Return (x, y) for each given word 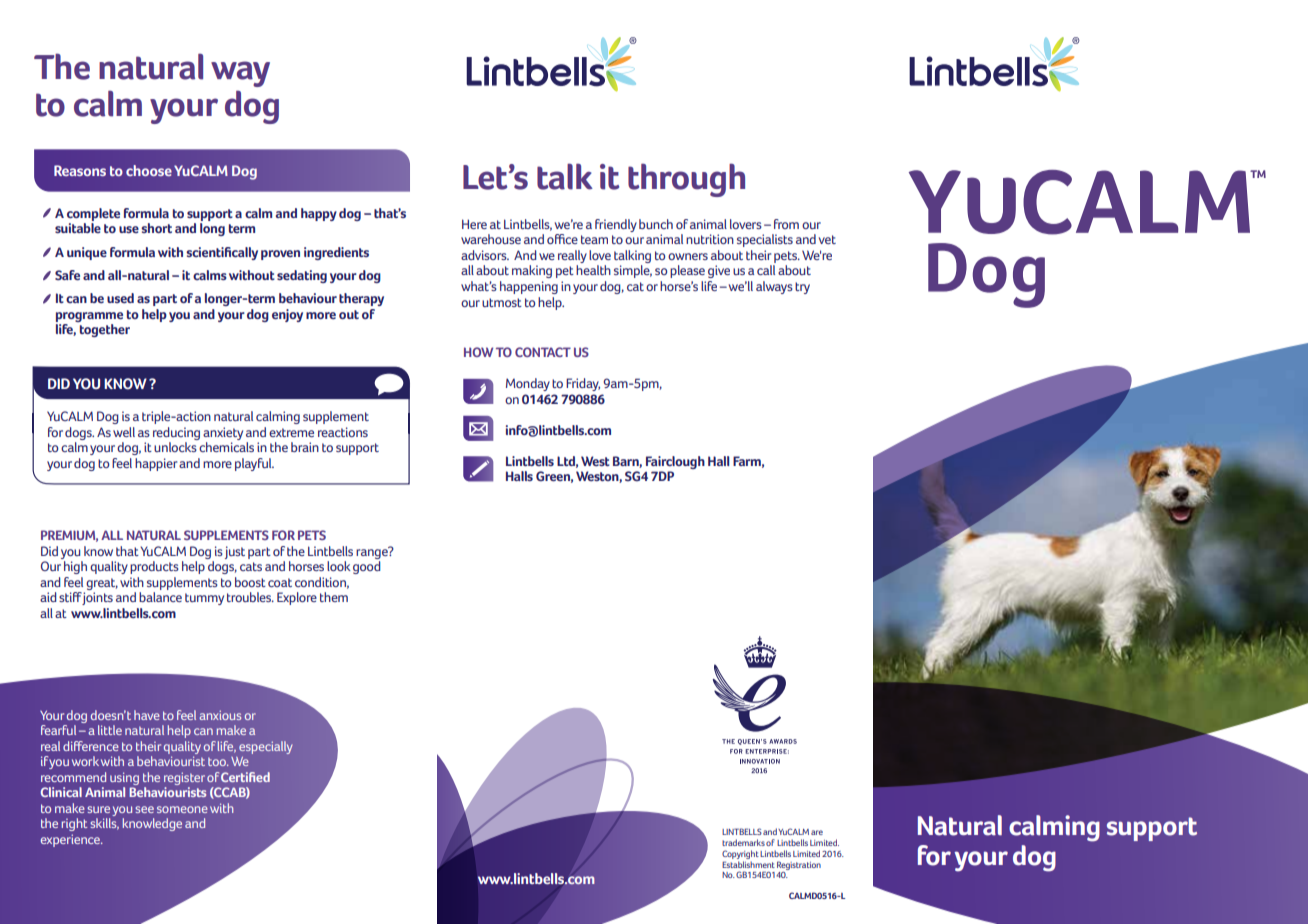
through (686, 180)
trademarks (743, 842)
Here (474, 224)
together (105, 330)
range (373, 553)
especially (266, 747)
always (774, 287)
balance (160, 597)
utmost (502, 302)
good (367, 567)
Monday (528, 384)
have (147, 715)
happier (156, 464)
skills (104, 824)
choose (149, 170)
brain (305, 447)
